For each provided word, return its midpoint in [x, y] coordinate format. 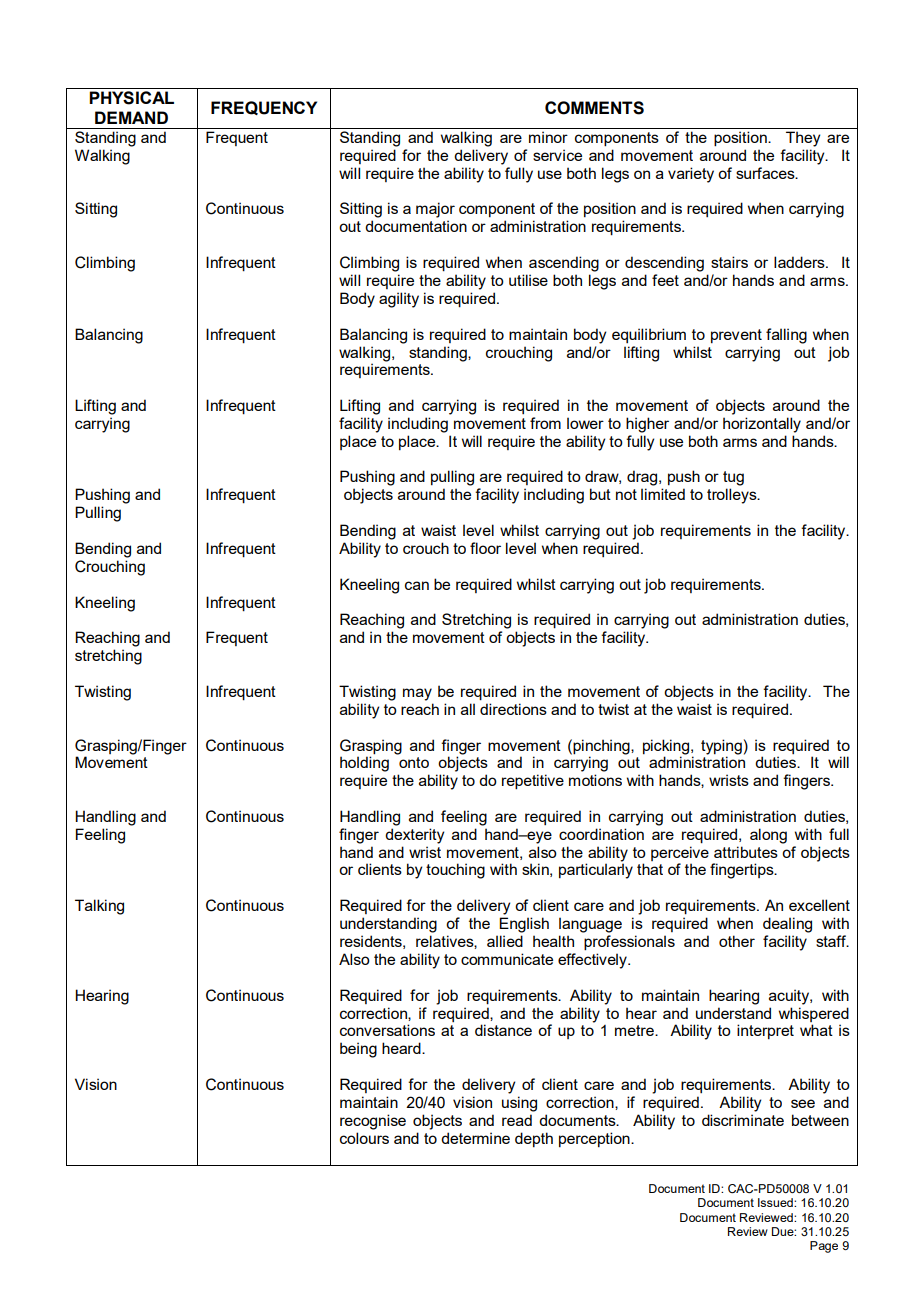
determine [475, 1138]
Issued [776, 1202]
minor [548, 137]
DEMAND [131, 117]
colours [364, 1138]
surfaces [766, 173]
